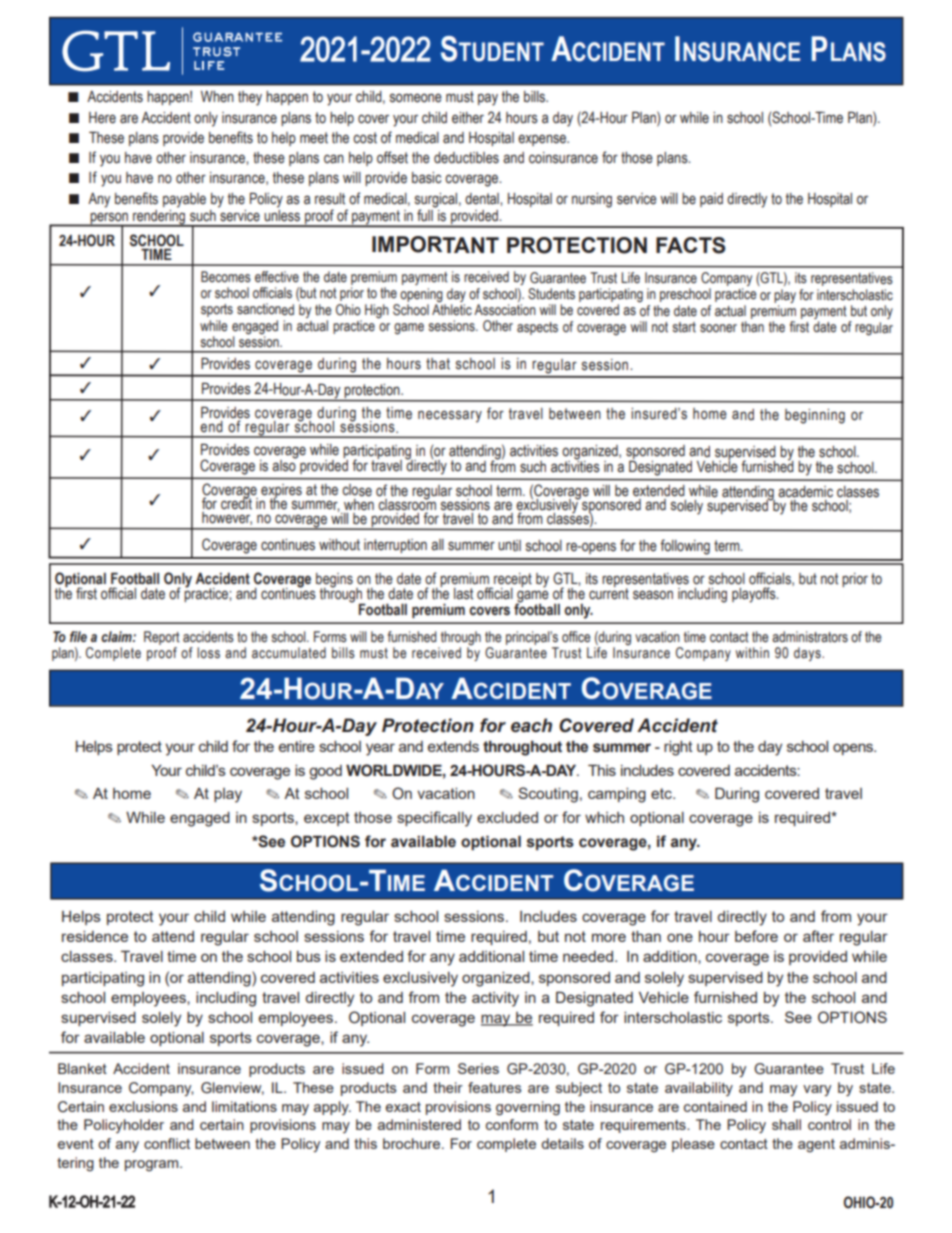 Image resolution: width=952 pixels, height=1233 pixels. What do you see at coordinates (167, 1143) in the screenshot?
I see `conflict` at bounding box center [167, 1143].
